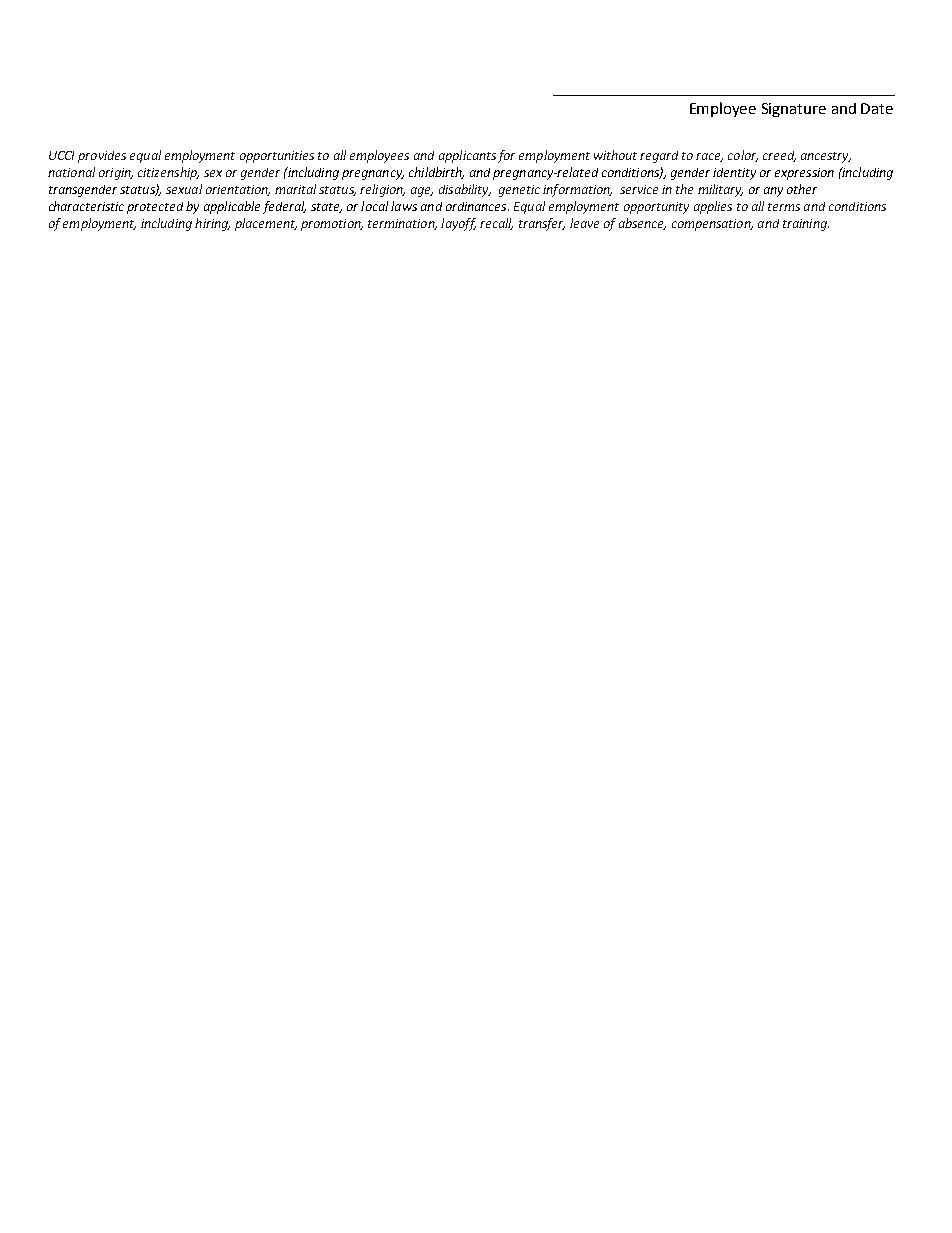 Image resolution: width=952 pixels, height=1233 pixels. What do you see at coordinates (877, 108) in the screenshot?
I see `Date` at bounding box center [877, 108].
